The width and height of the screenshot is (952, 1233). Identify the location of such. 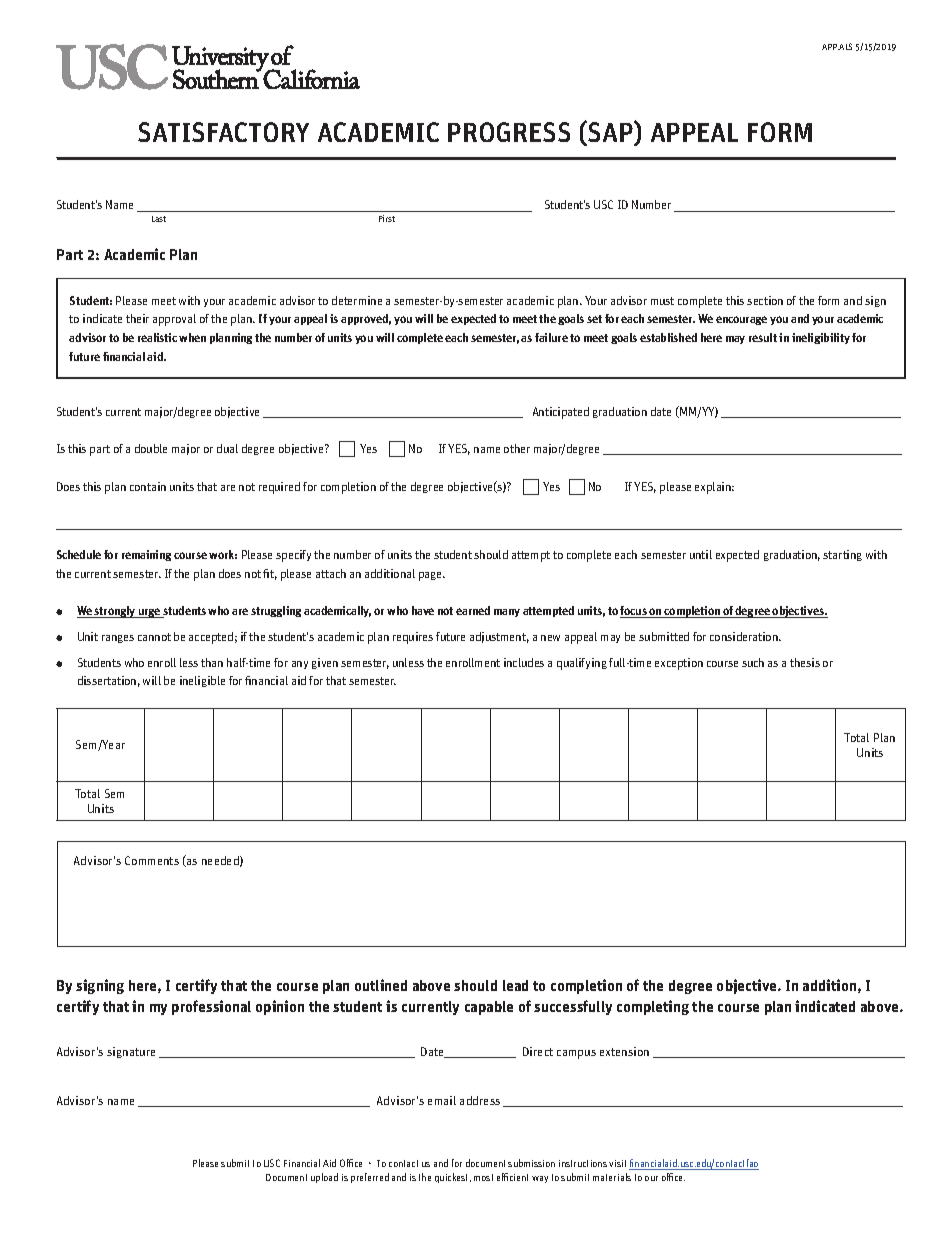
(753, 662).
